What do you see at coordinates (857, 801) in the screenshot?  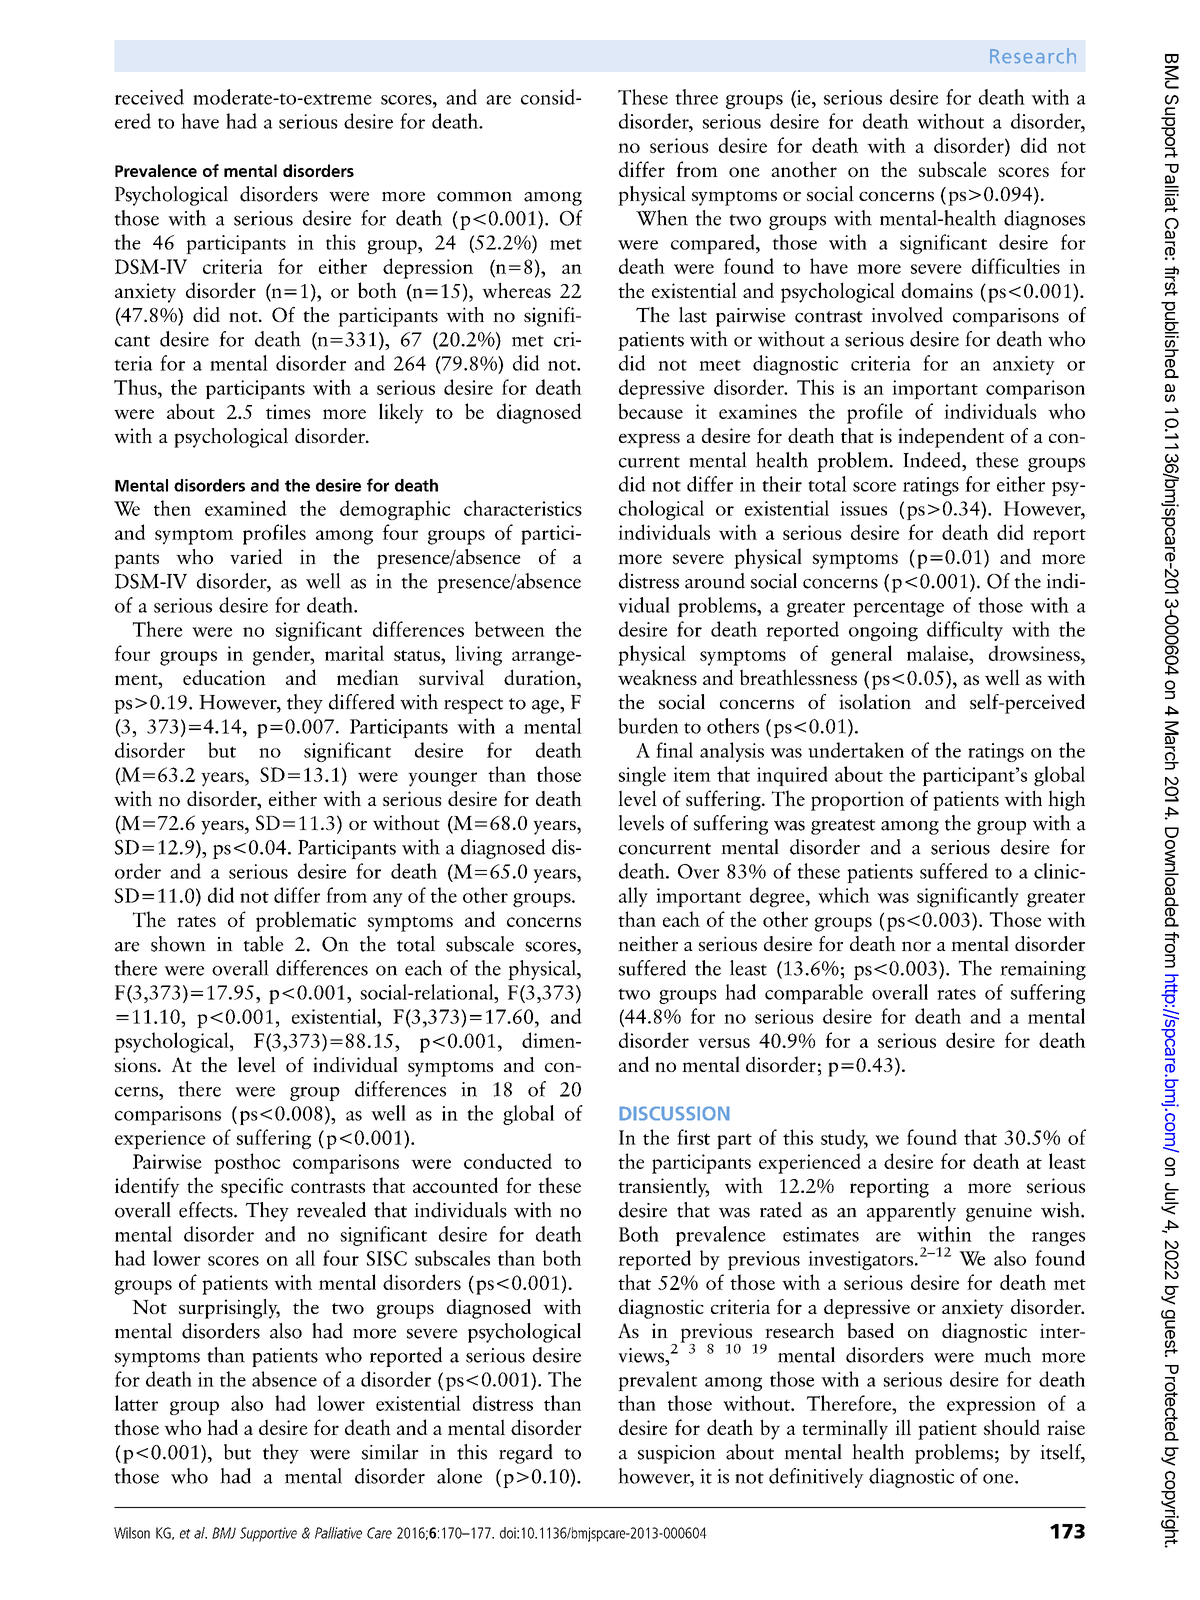 I see `proportion` at bounding box center [857, 801].
